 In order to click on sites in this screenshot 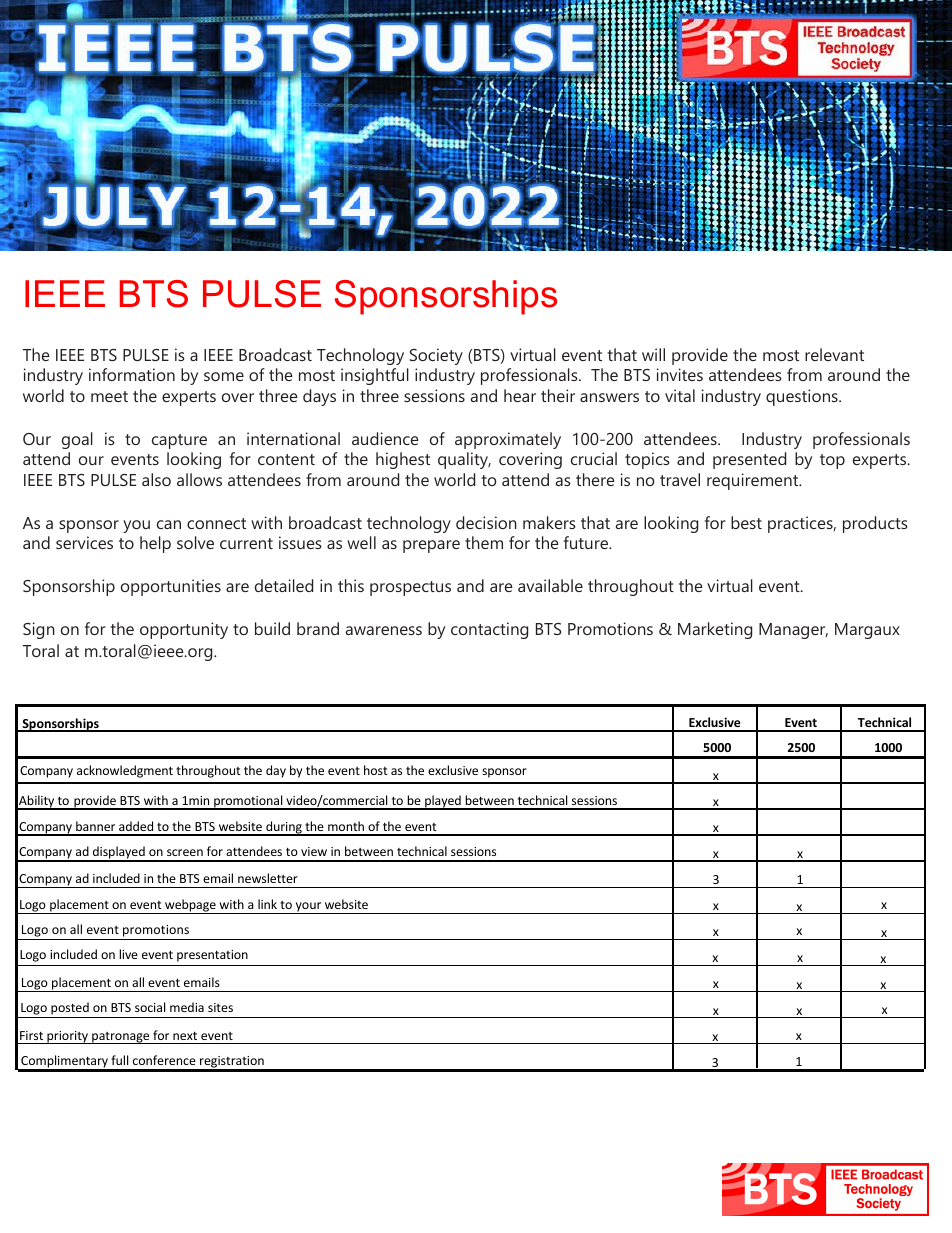, I will do `click(220, 1007)`.
